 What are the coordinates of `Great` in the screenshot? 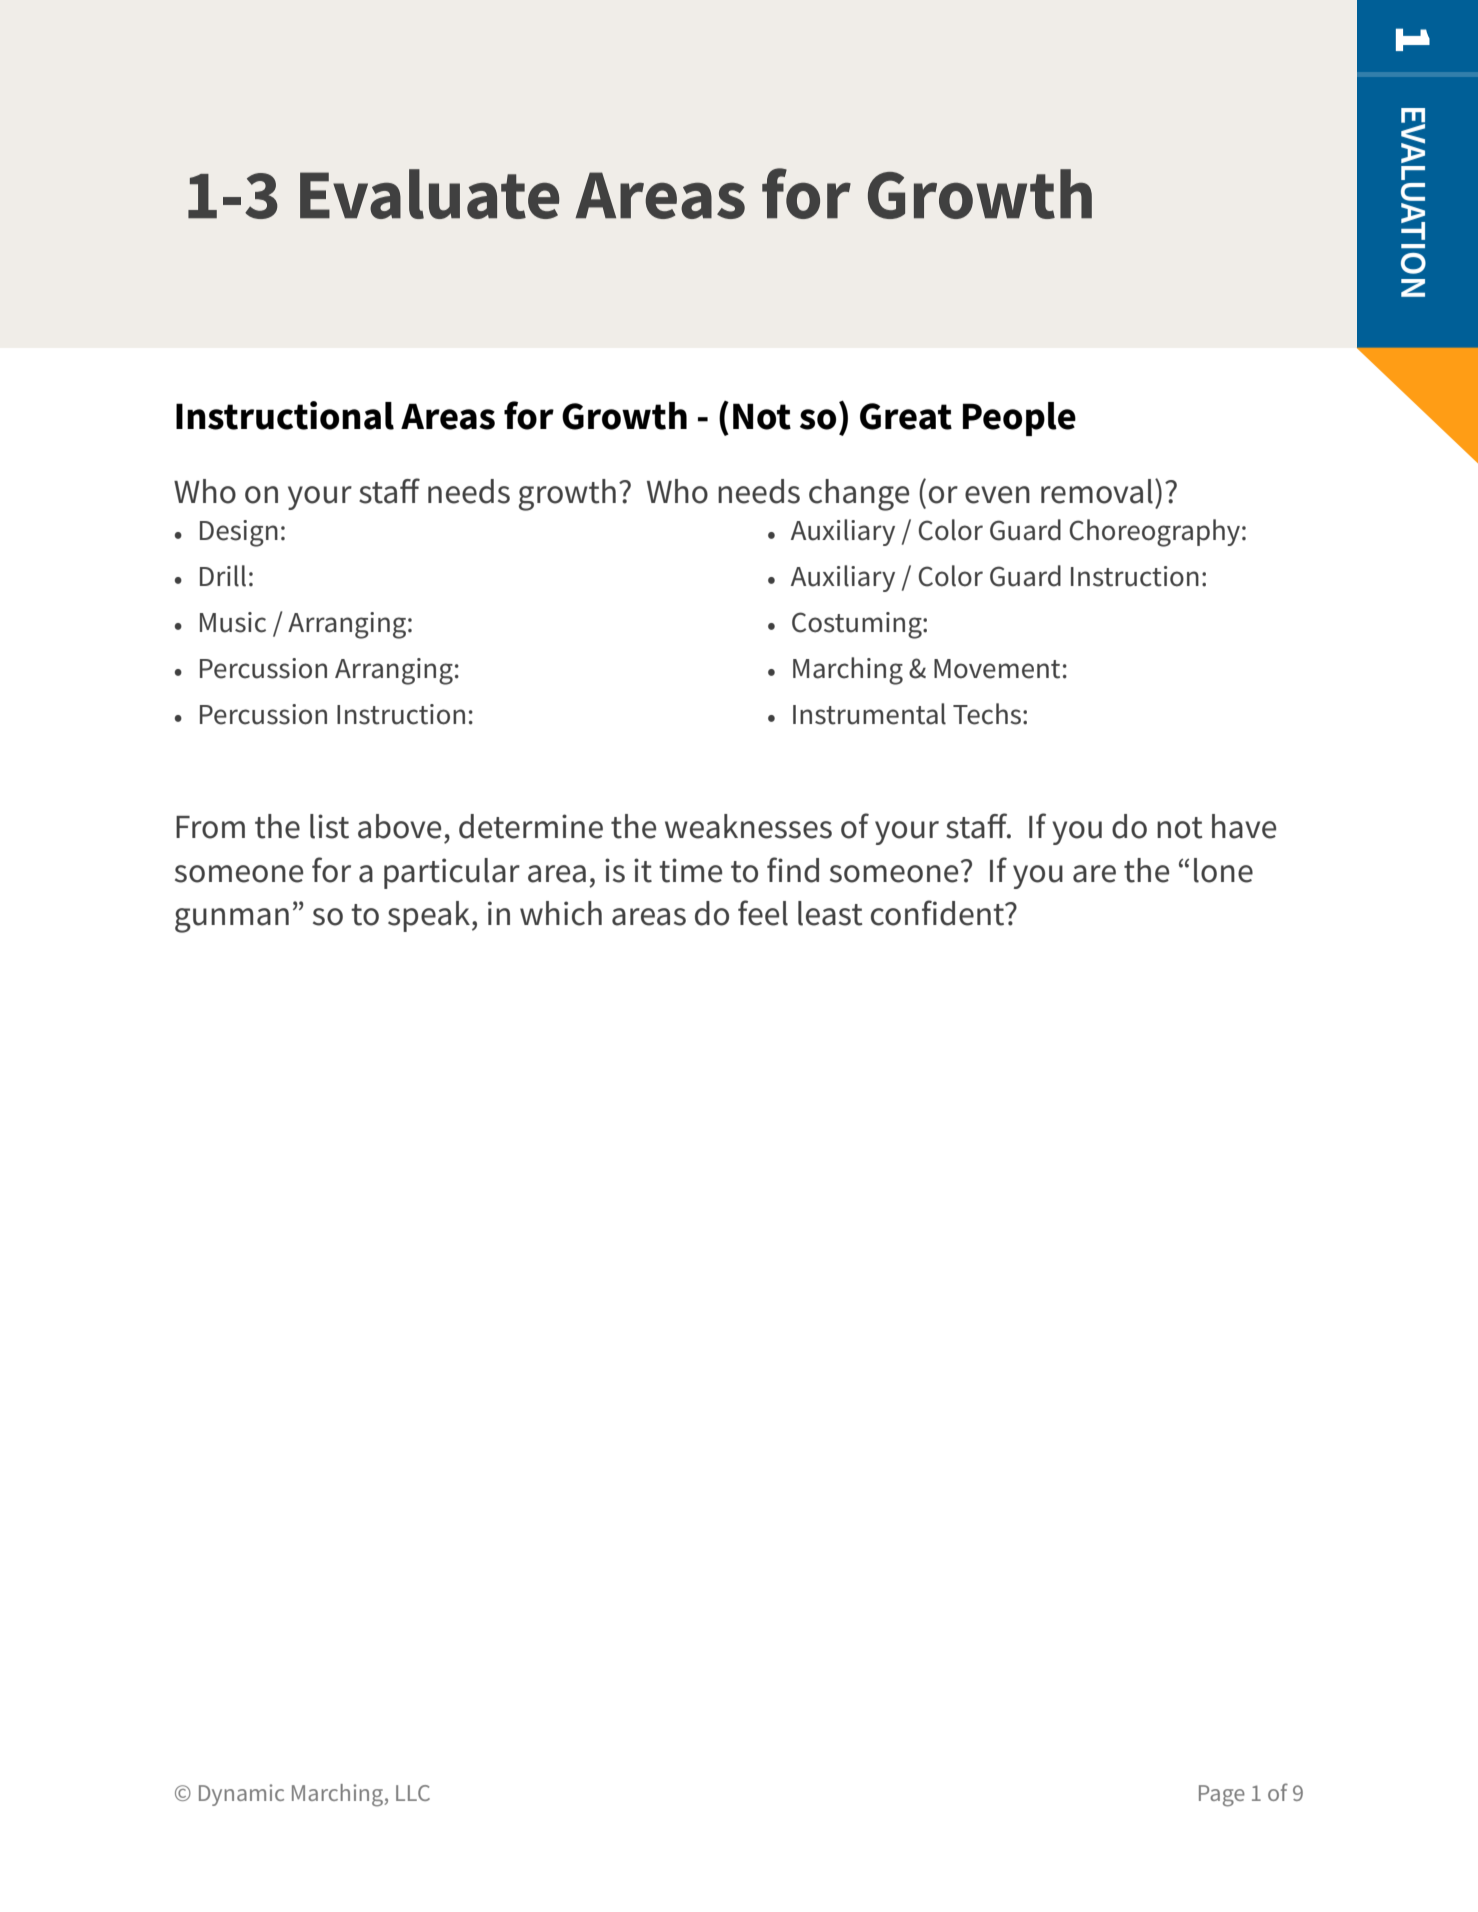 It's located at (906, 416).
